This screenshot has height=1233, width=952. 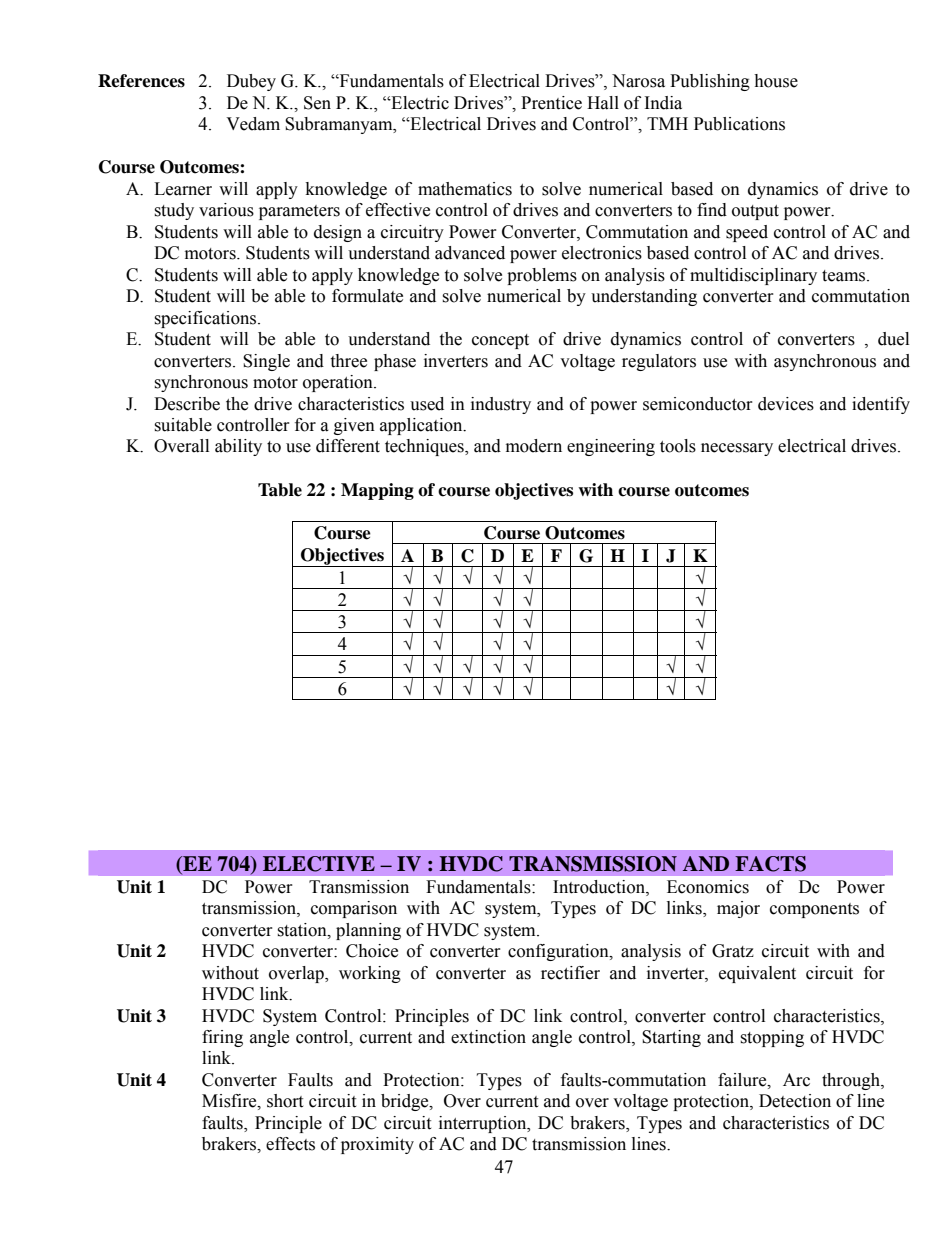 What do you see at coordinates (303, 930) in the screenshot?
I see `station` at bounding box center [303, 930].
